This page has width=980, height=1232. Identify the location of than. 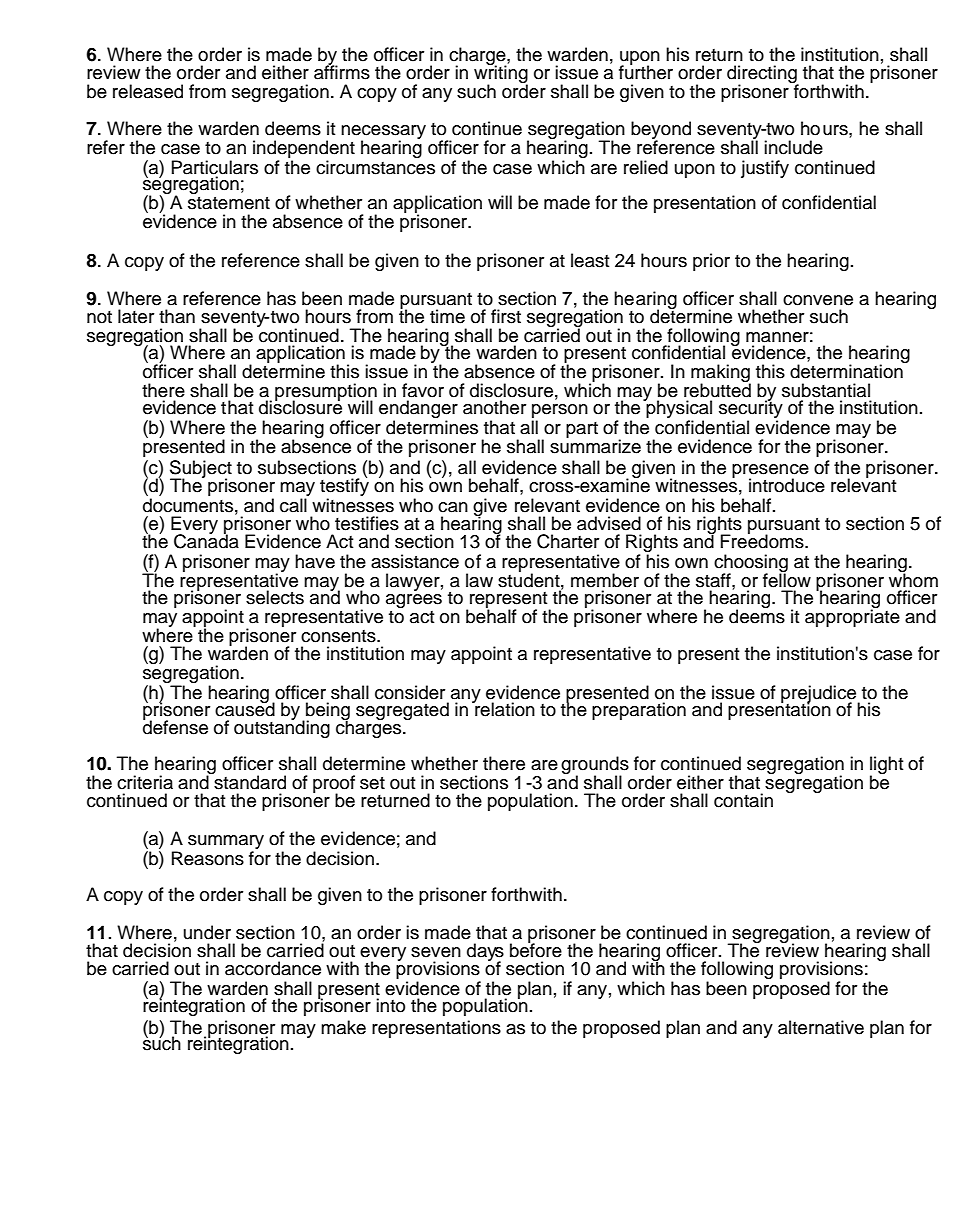
(177, 316).
